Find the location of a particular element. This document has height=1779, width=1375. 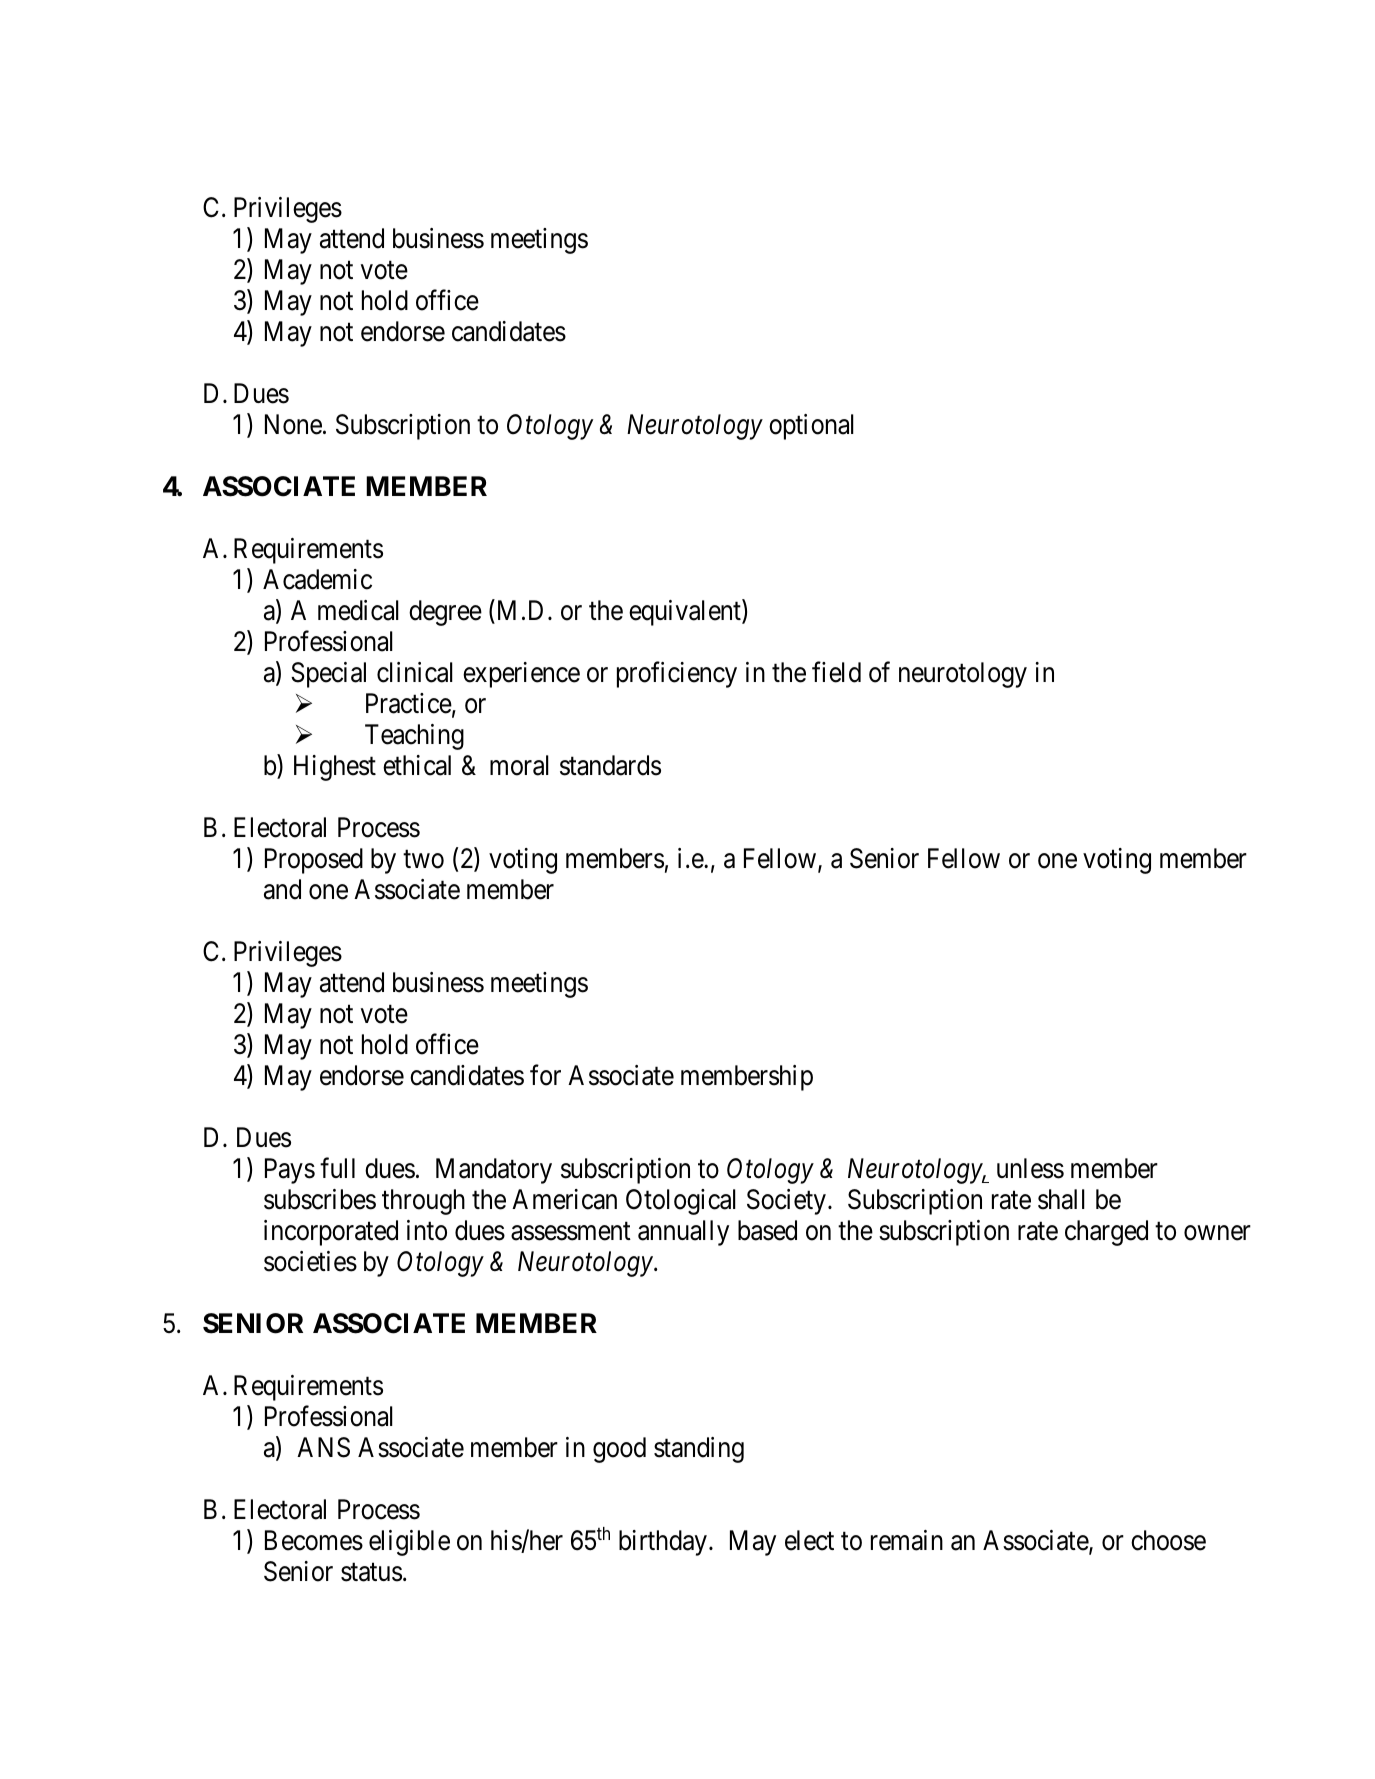

eligible is located at coordinates (409, 1543).
